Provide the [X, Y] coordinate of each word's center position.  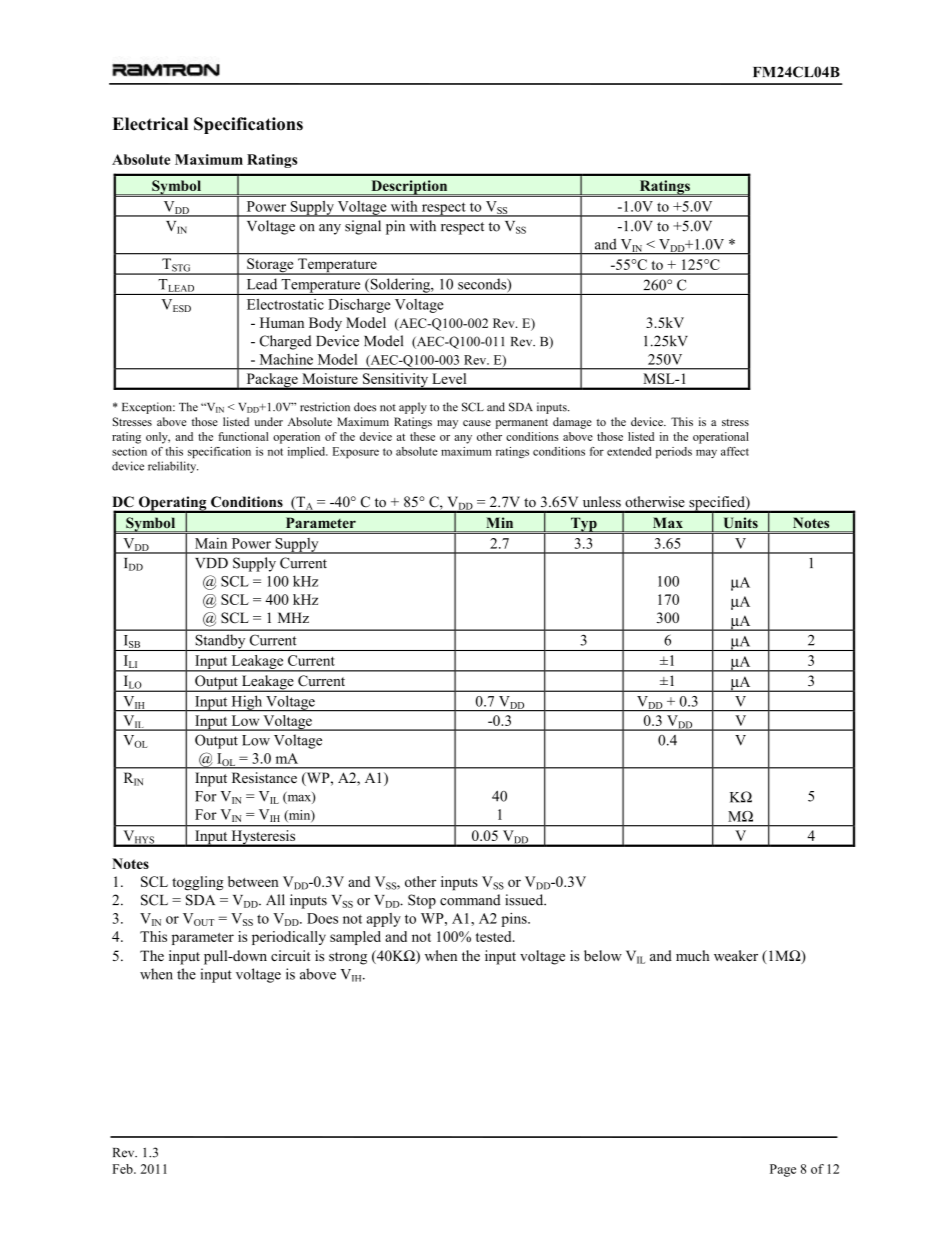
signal [363, 227]
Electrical [150, 124]
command [470, 900]
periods [674, 452]
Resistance [264, 777]
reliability [173, 467]
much [693, 955]
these [422, 436]
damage [572, 423]
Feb [123, 1169]
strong [348, 958]
